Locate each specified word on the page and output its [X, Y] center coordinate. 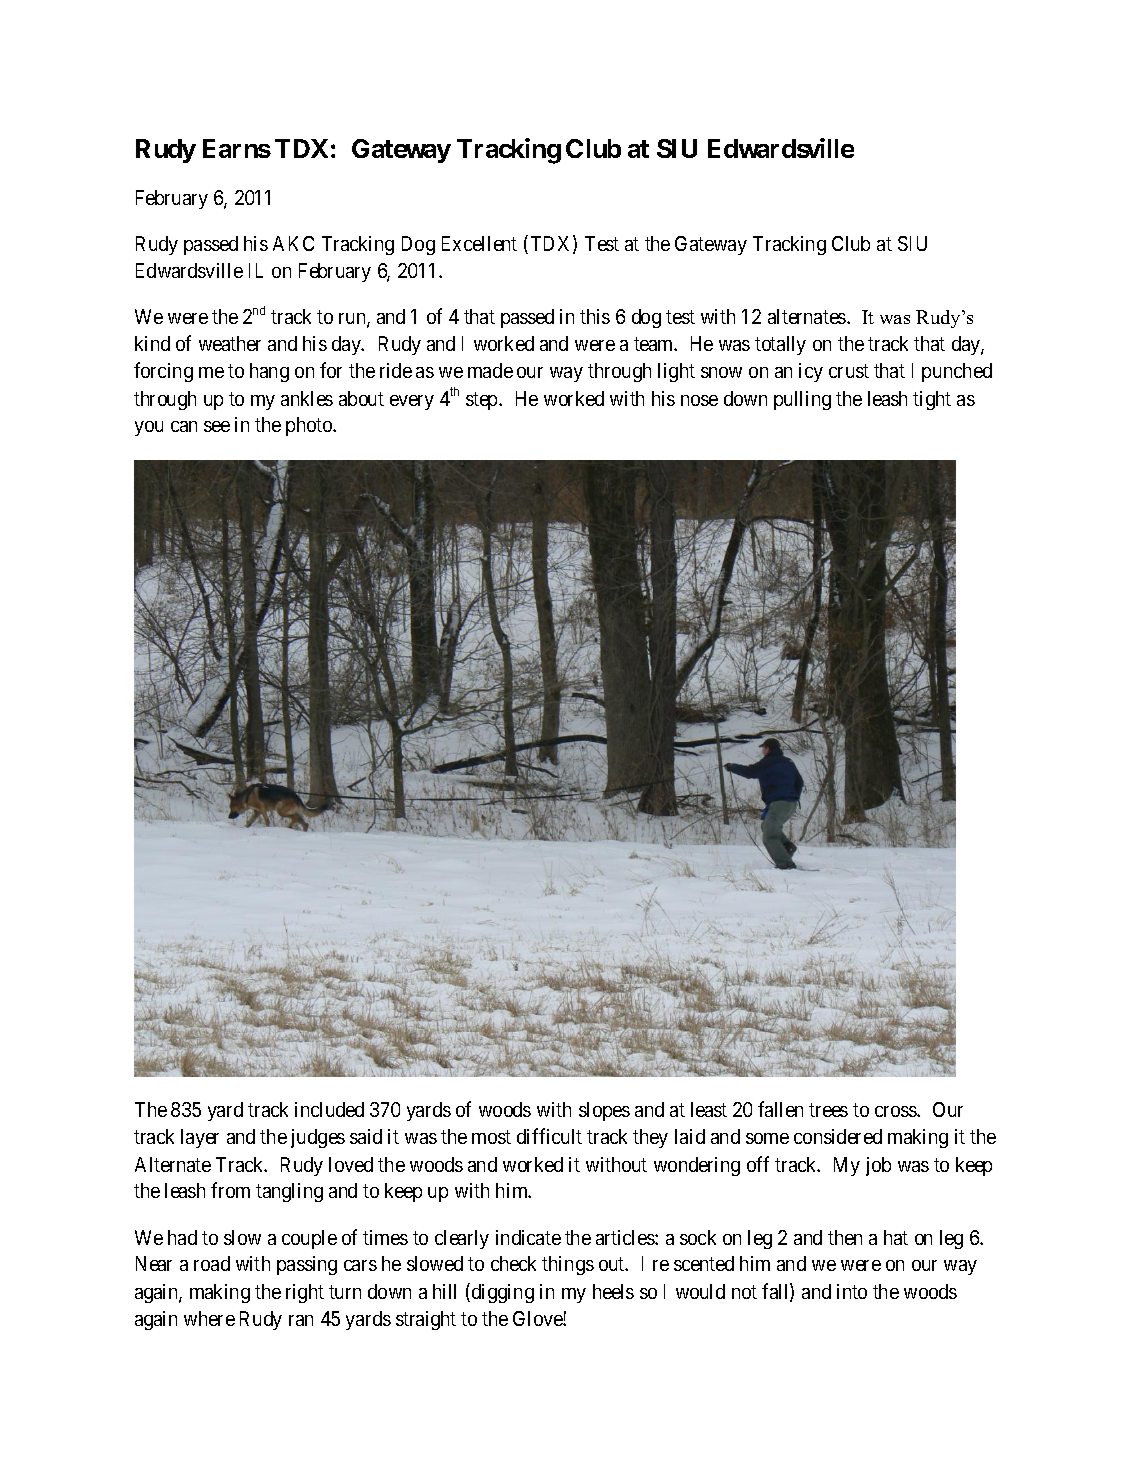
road [212, 1263]
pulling [802, 400]
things [568, 1265]
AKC [293, 243]
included [329, 1109]
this [595, 316]
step [483, 401]
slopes [604, 1111]
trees [828, 1110]
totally [780, 345]
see [217, 426]
